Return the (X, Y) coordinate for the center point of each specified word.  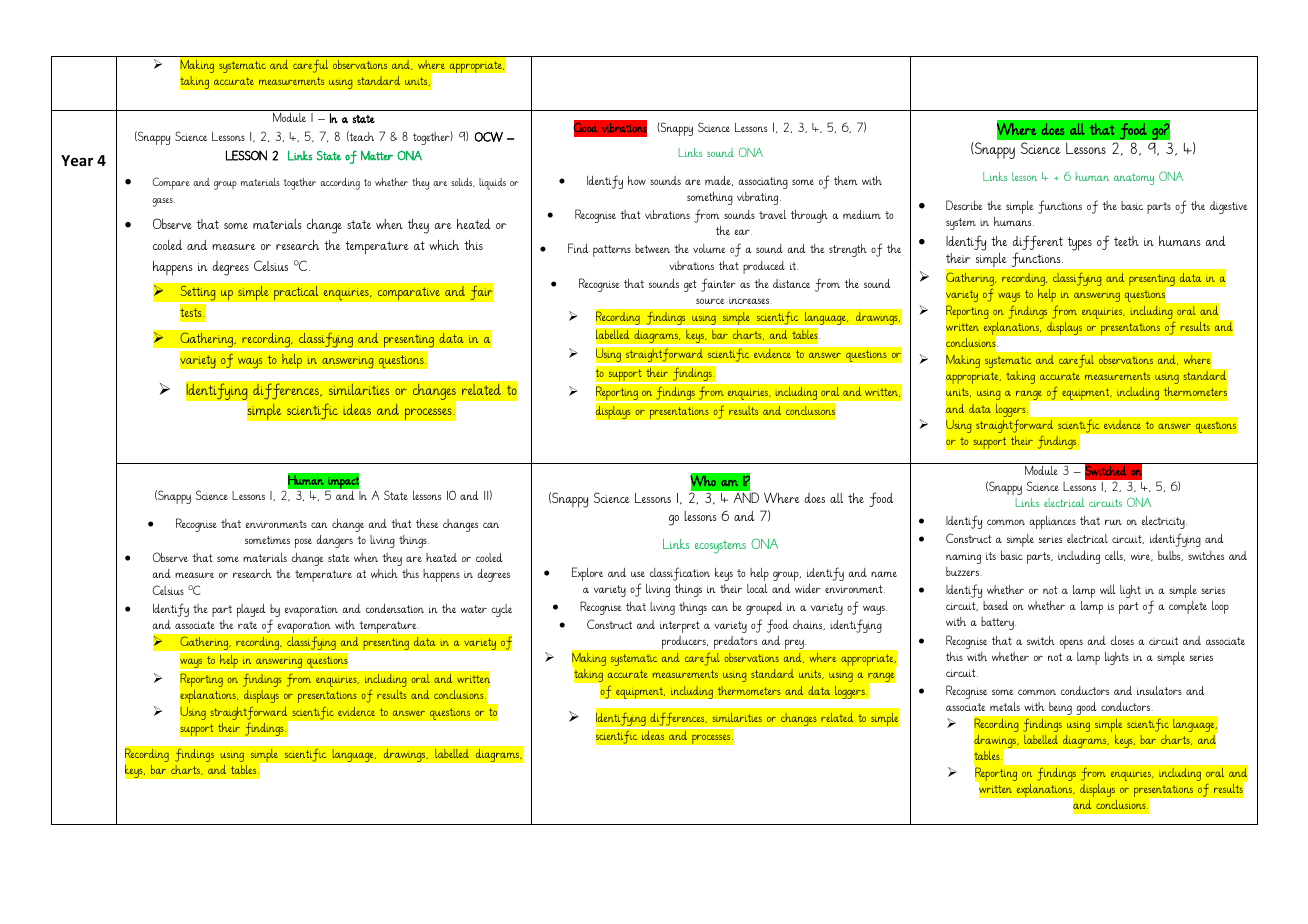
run (1113, 522)
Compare (170, 183)
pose (303, 543)
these (427, 523)
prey (794, 644)
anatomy (1134, 179)
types (1080, 244)
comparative (408, 294)
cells (1115, 556)
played (251, 610)
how (637, 180)
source (710, 301)
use (638, 574)
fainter (718, 285)
